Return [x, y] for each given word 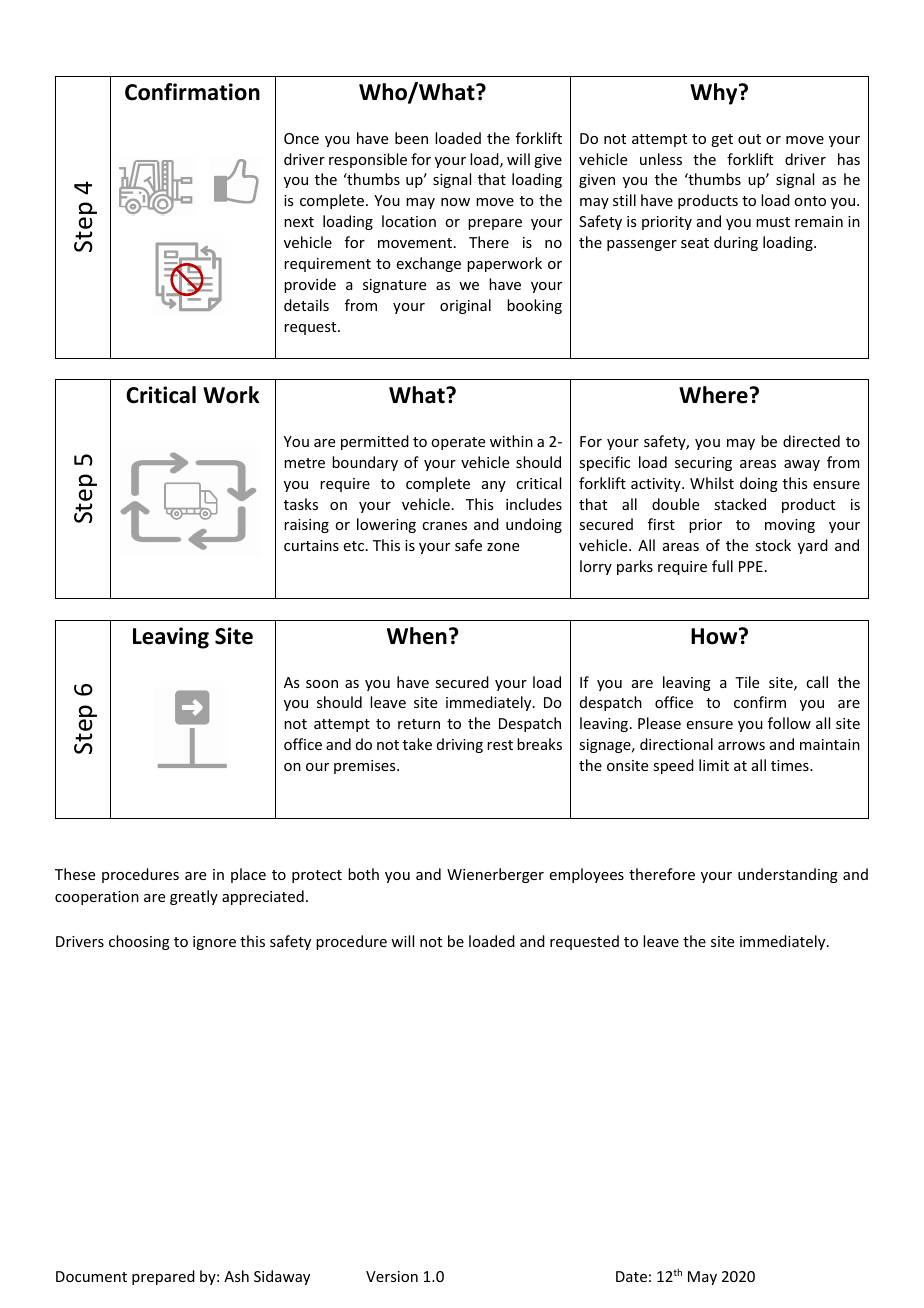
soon [322, 684]
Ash [236, 1276]
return [419, 724]
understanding [788, 875]
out [749, 139]
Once [301, 138]
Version [392, 1276]
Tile [747, 682]
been [411, 138]
